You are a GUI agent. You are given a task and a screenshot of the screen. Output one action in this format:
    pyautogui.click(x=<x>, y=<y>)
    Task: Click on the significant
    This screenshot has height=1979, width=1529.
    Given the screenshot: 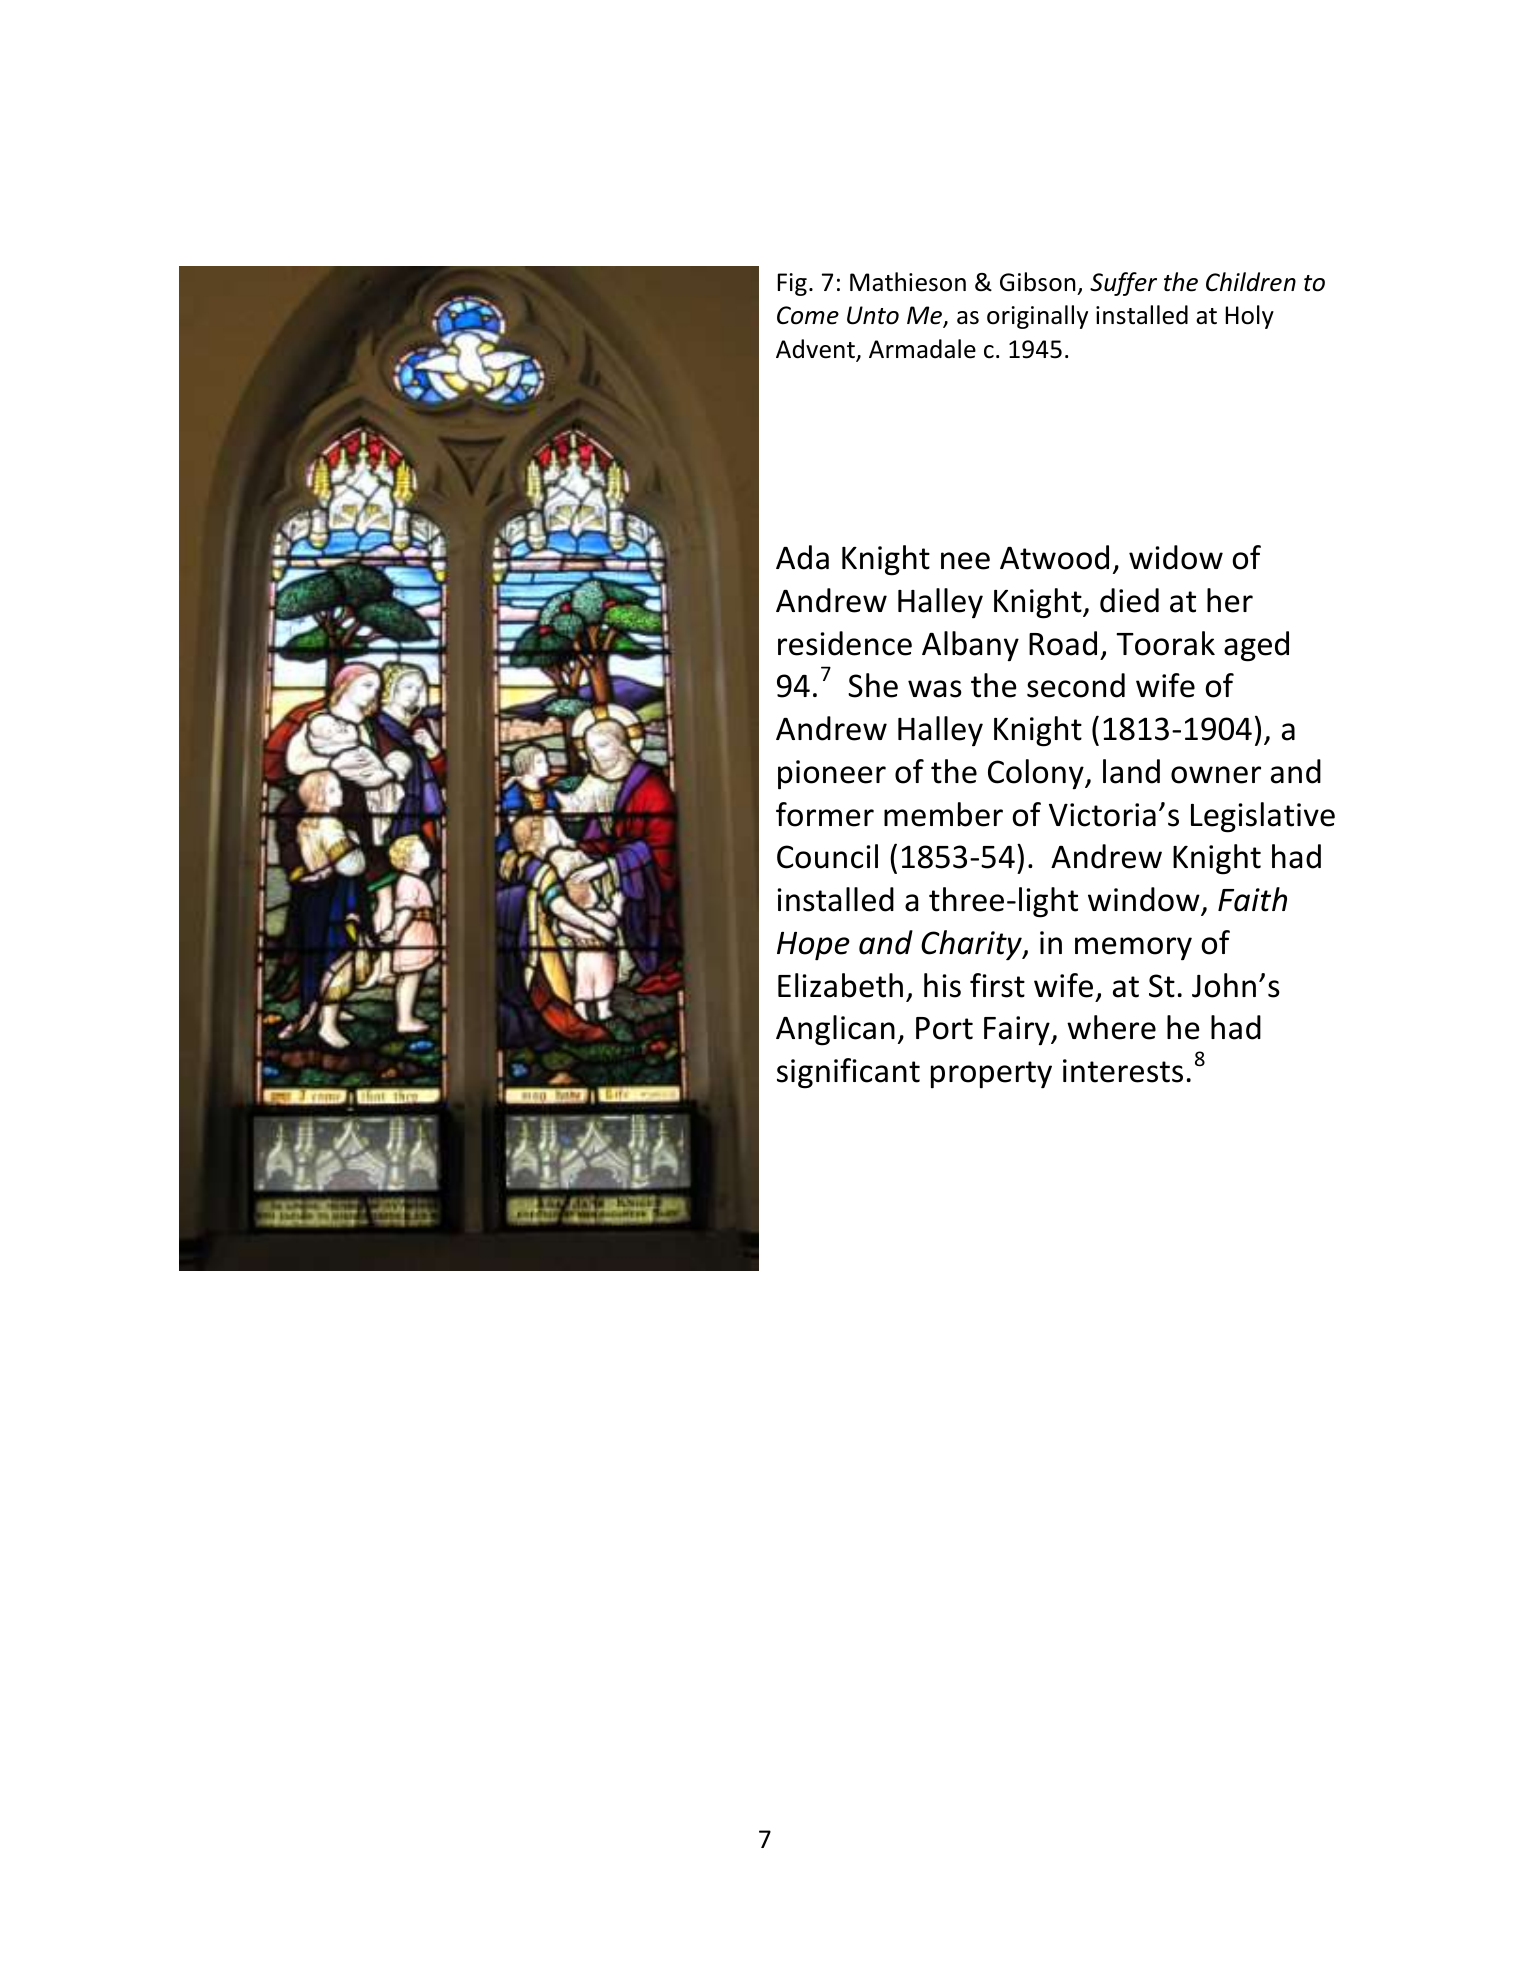 What is the action you would take?
    pyautogui.click(x=848, y=1073)
